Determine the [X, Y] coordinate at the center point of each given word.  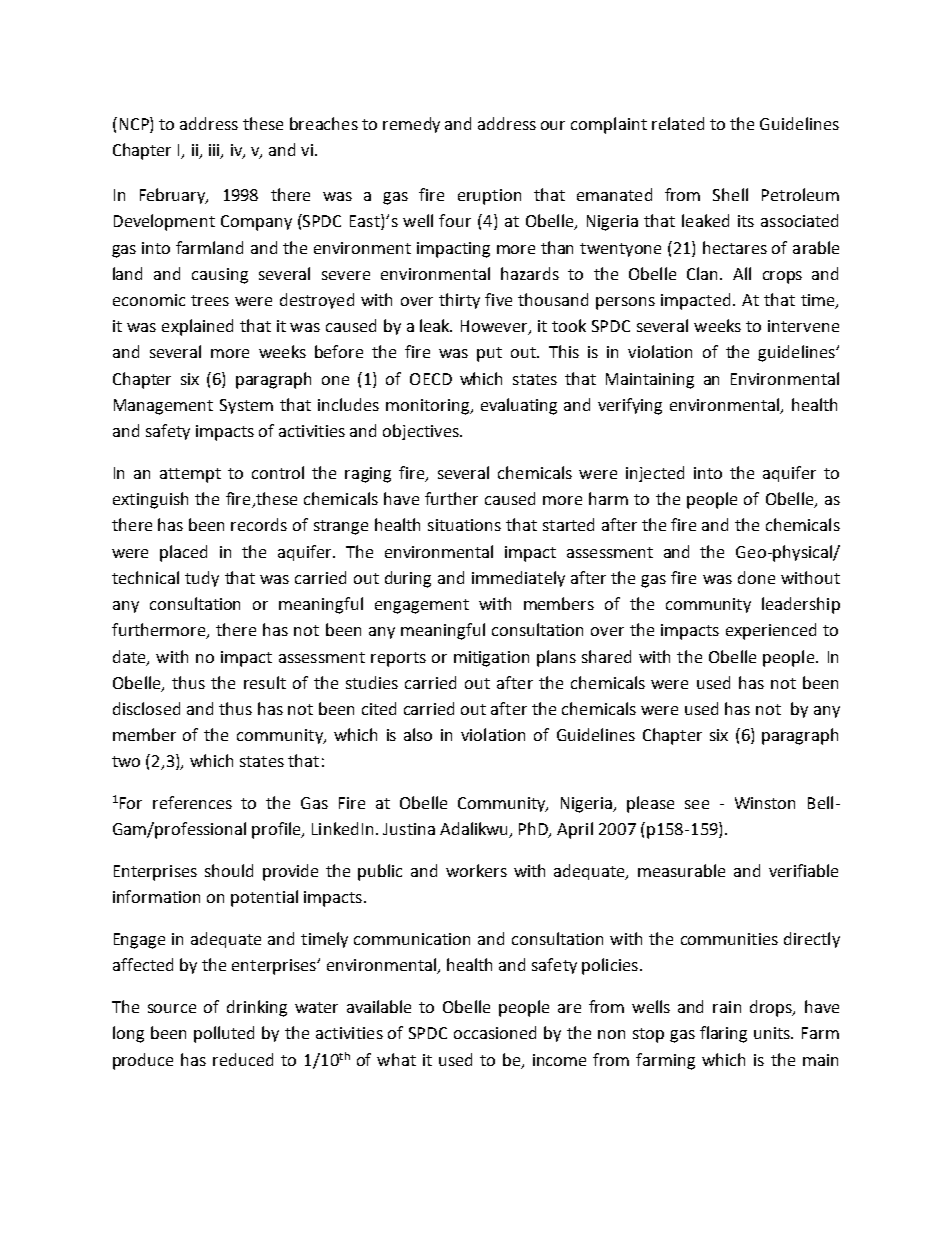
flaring [723, 1034]
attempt [190, 475]
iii [215, 151]
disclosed [146, 708]
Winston [765, 803]
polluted [224, 1034]
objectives [422, 432]
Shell [730, 194]
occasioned [495, 1032]
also [418, 734]
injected [655, 474]
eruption [489, 197]
